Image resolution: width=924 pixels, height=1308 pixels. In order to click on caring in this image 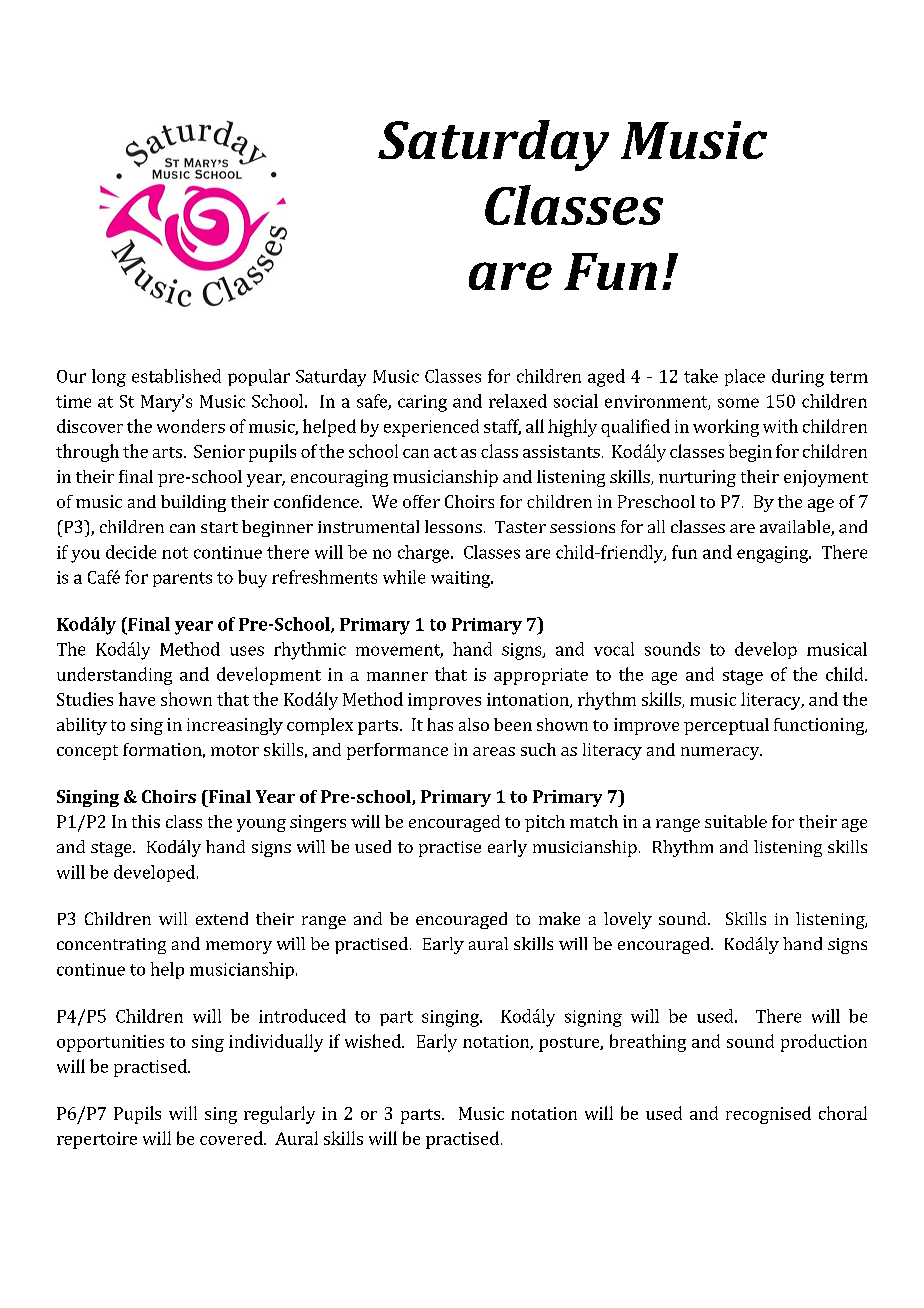, I will do `click(422, 403)`.
